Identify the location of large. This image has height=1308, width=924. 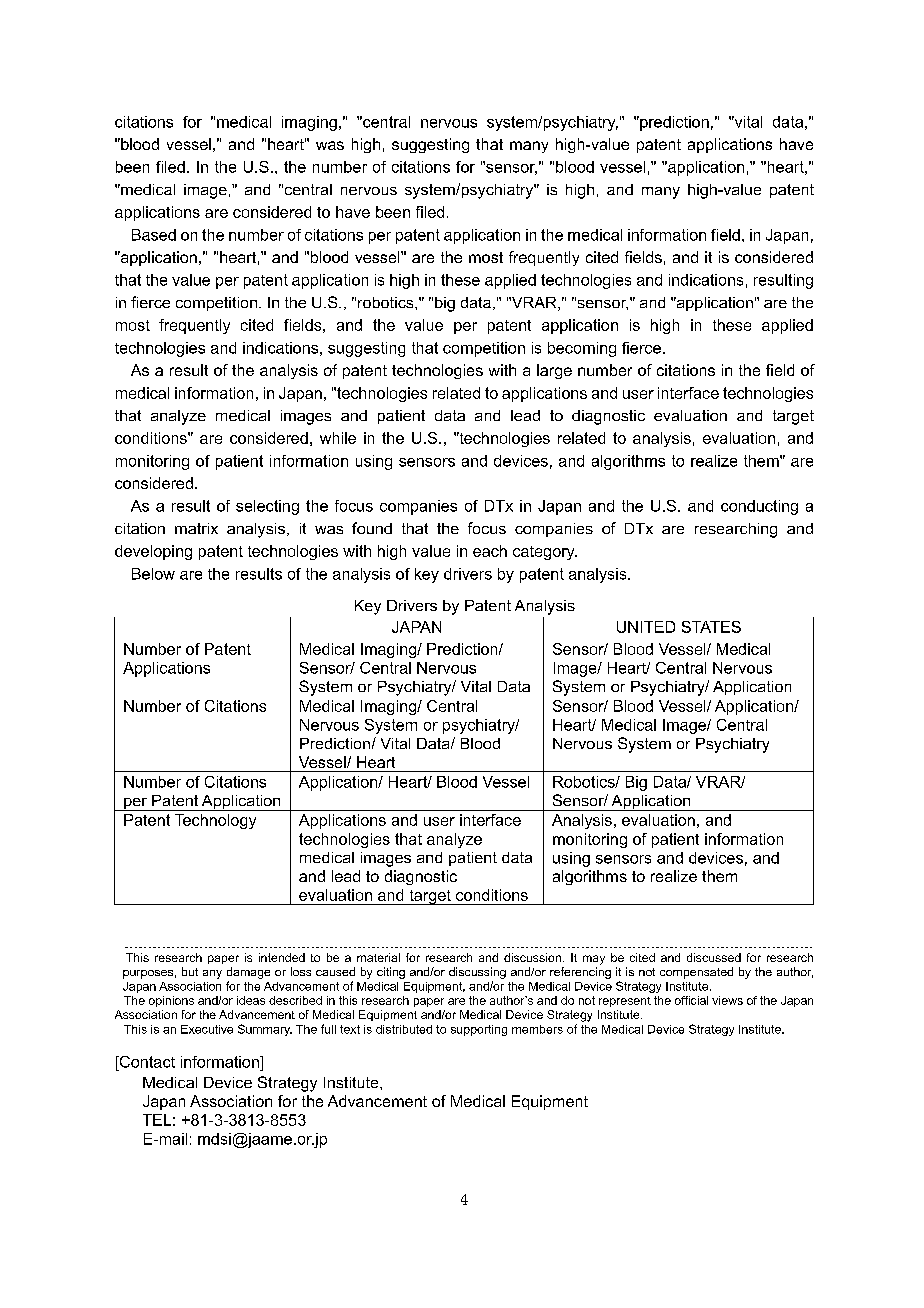
(554, 371).
